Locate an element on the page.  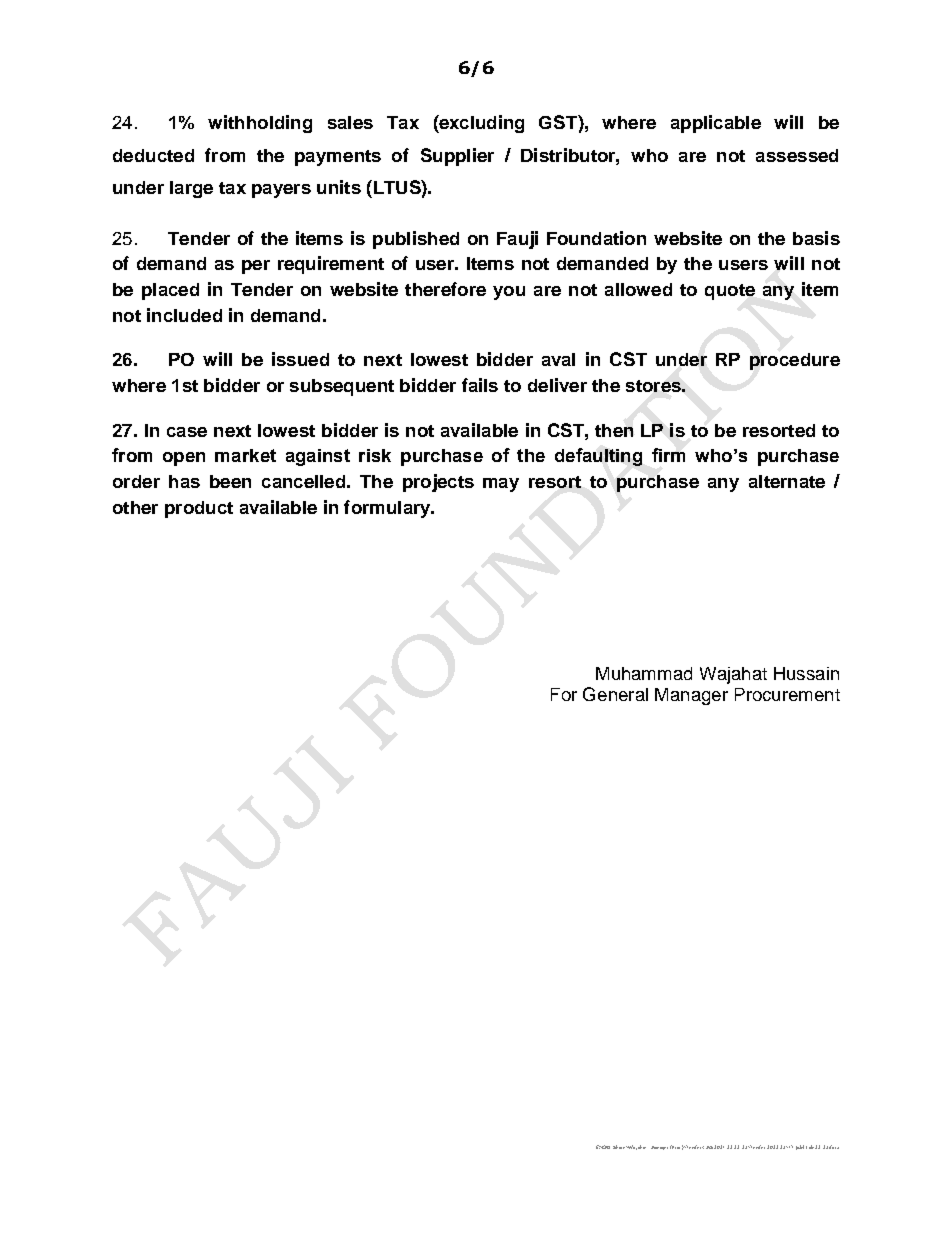
formulary is located at coordinates (388, 509).
